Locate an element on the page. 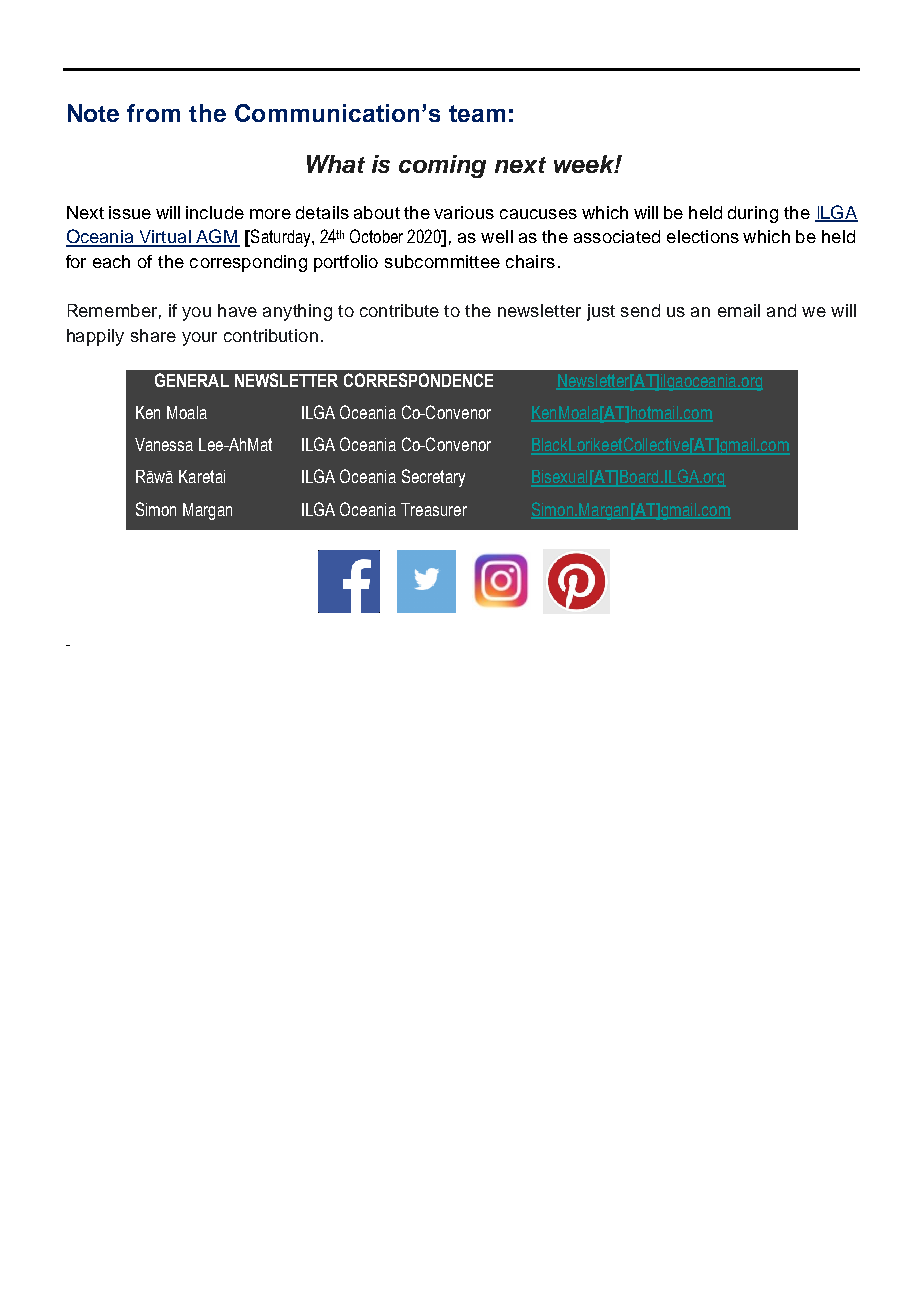 The height and width of the page is (1308, 924). coming is located at coordinates (442, 166).
